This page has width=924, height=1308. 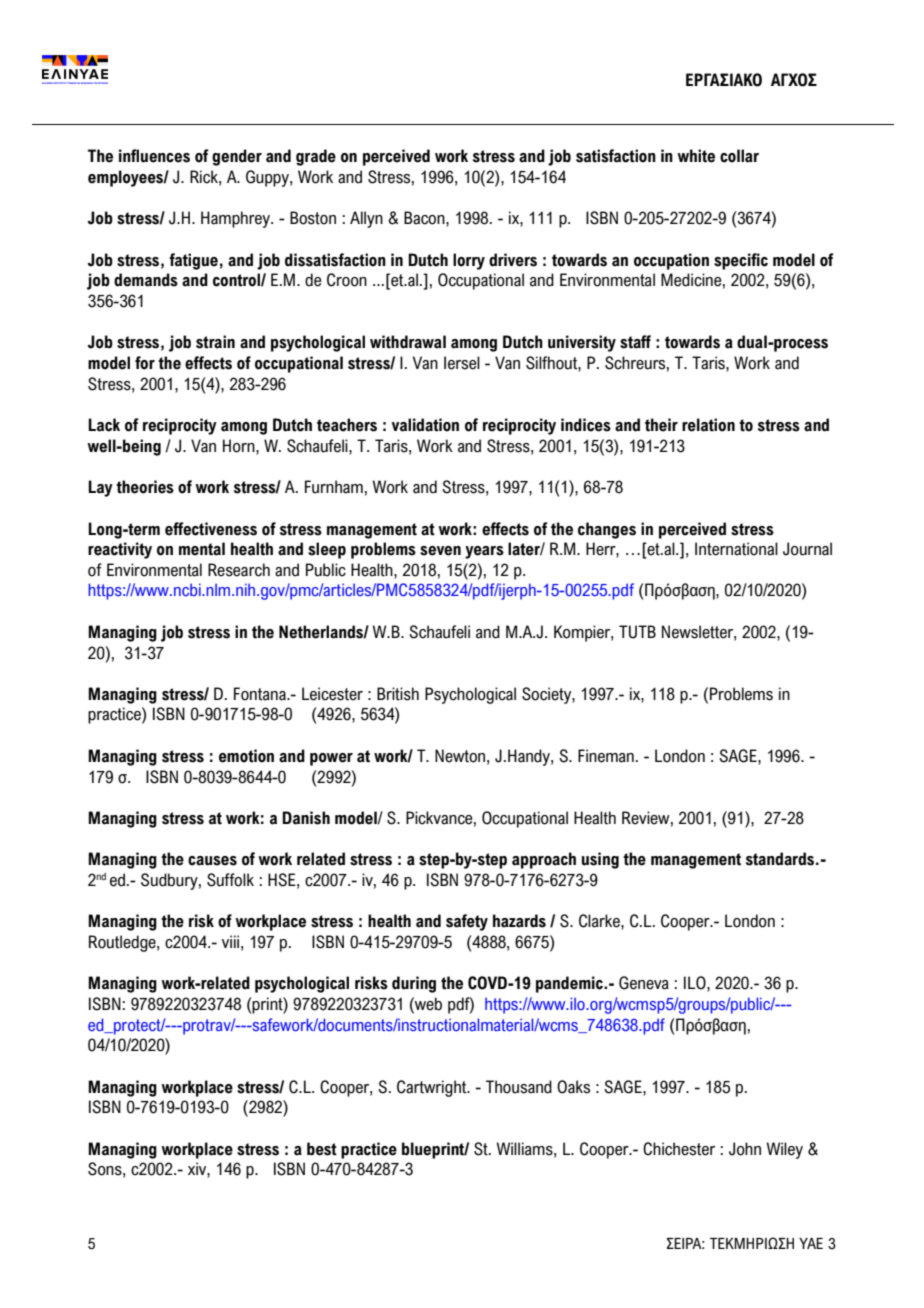 I want to click on British, so click(x=398, y=694).
